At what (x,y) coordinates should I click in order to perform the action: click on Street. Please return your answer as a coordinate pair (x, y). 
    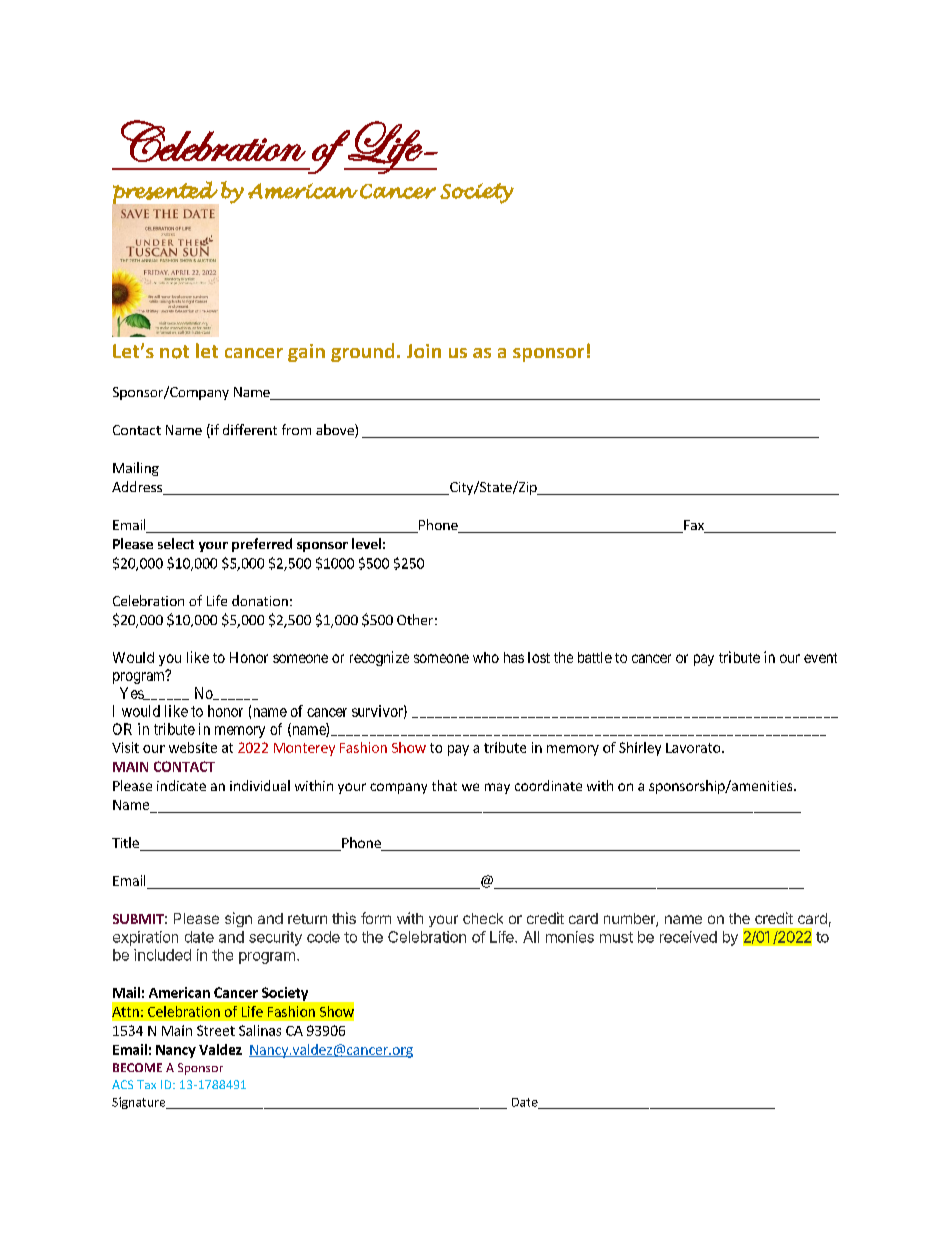
    Looking at the image, I should click on (216, 1030).
